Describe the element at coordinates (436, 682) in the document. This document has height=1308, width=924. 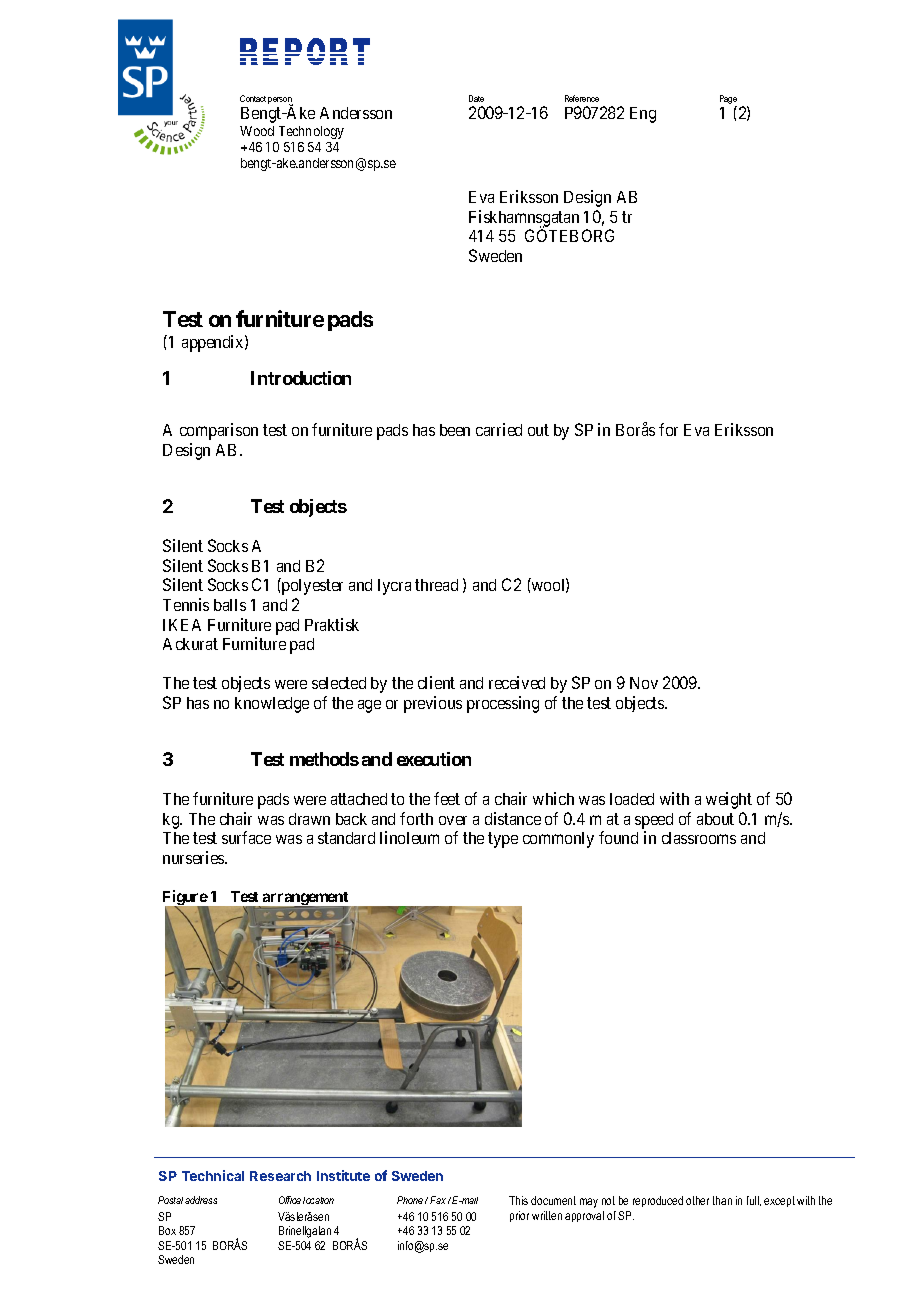
I see `client` at that location.
